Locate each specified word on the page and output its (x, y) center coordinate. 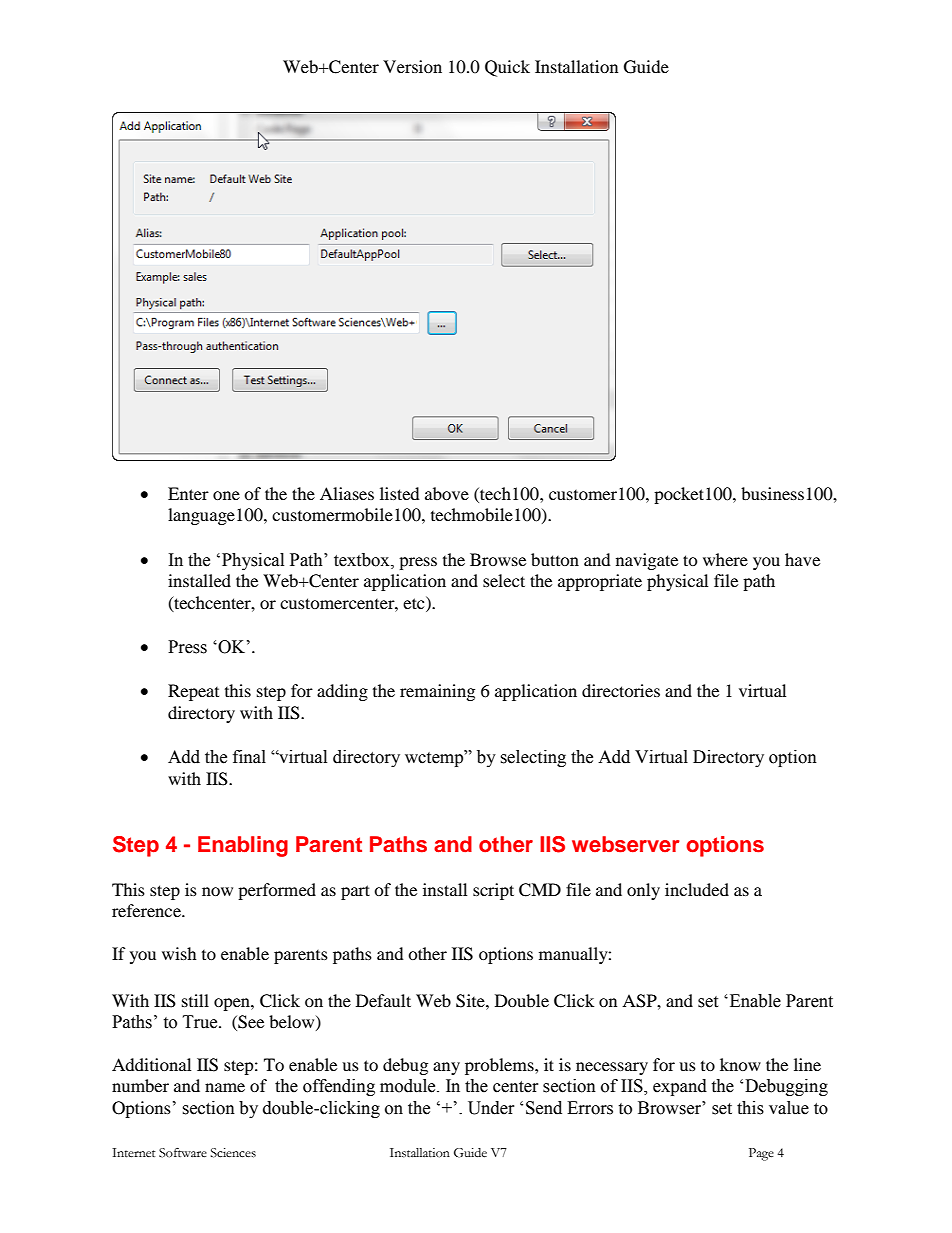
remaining (437, 692)
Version (412, 66)
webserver (626, 844)
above (447, 493)
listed (400, 493)
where (725, 559)
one (226, 495)
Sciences (233, 1153)
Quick (507, 68)
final (249, 757)
